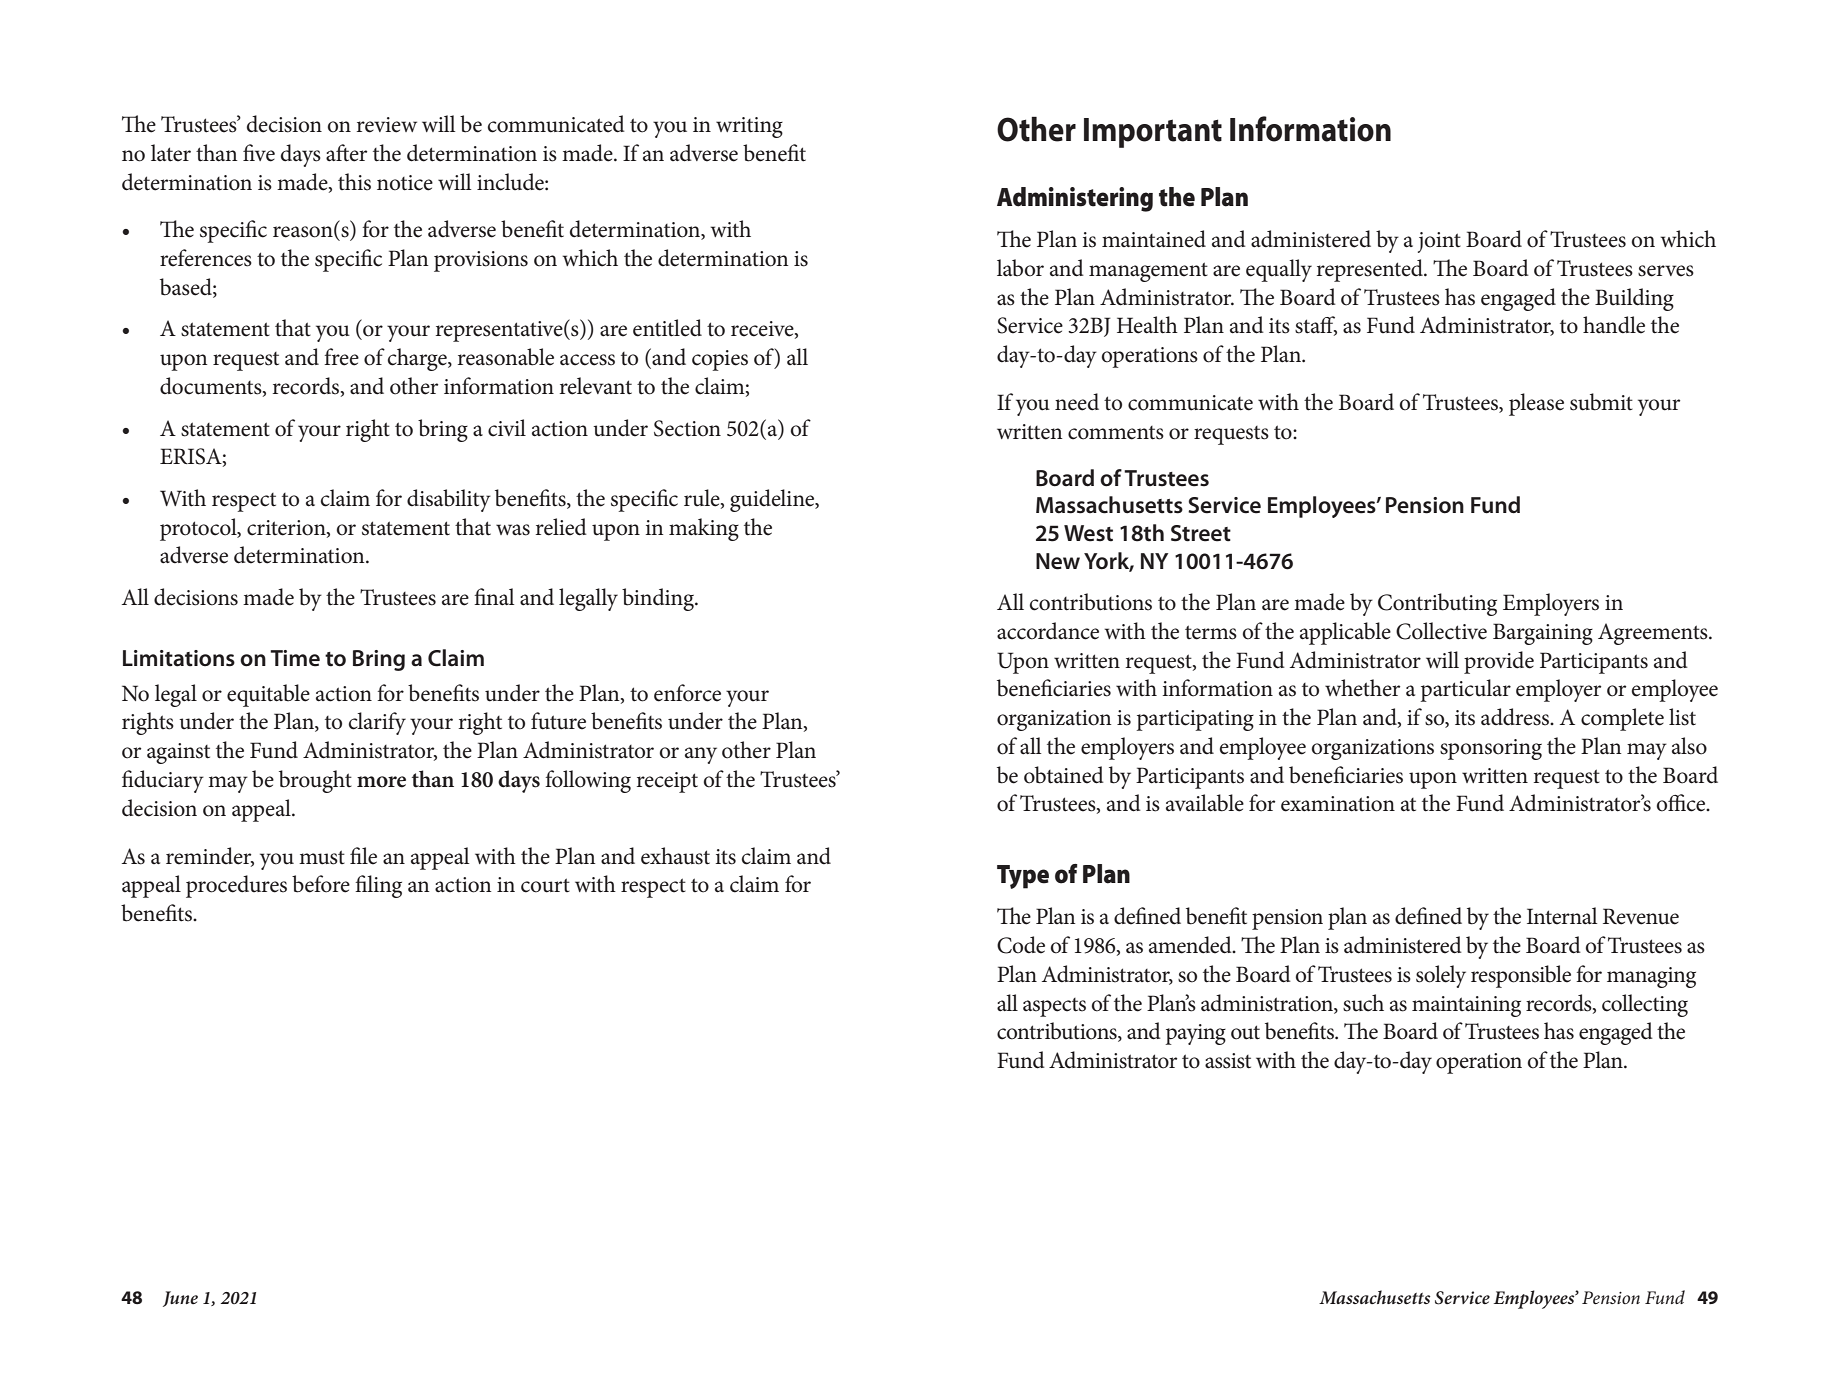  What do you see at coordinates (346, 153) in the screenshot?
I see `after` at bounding box center [346, 153].
